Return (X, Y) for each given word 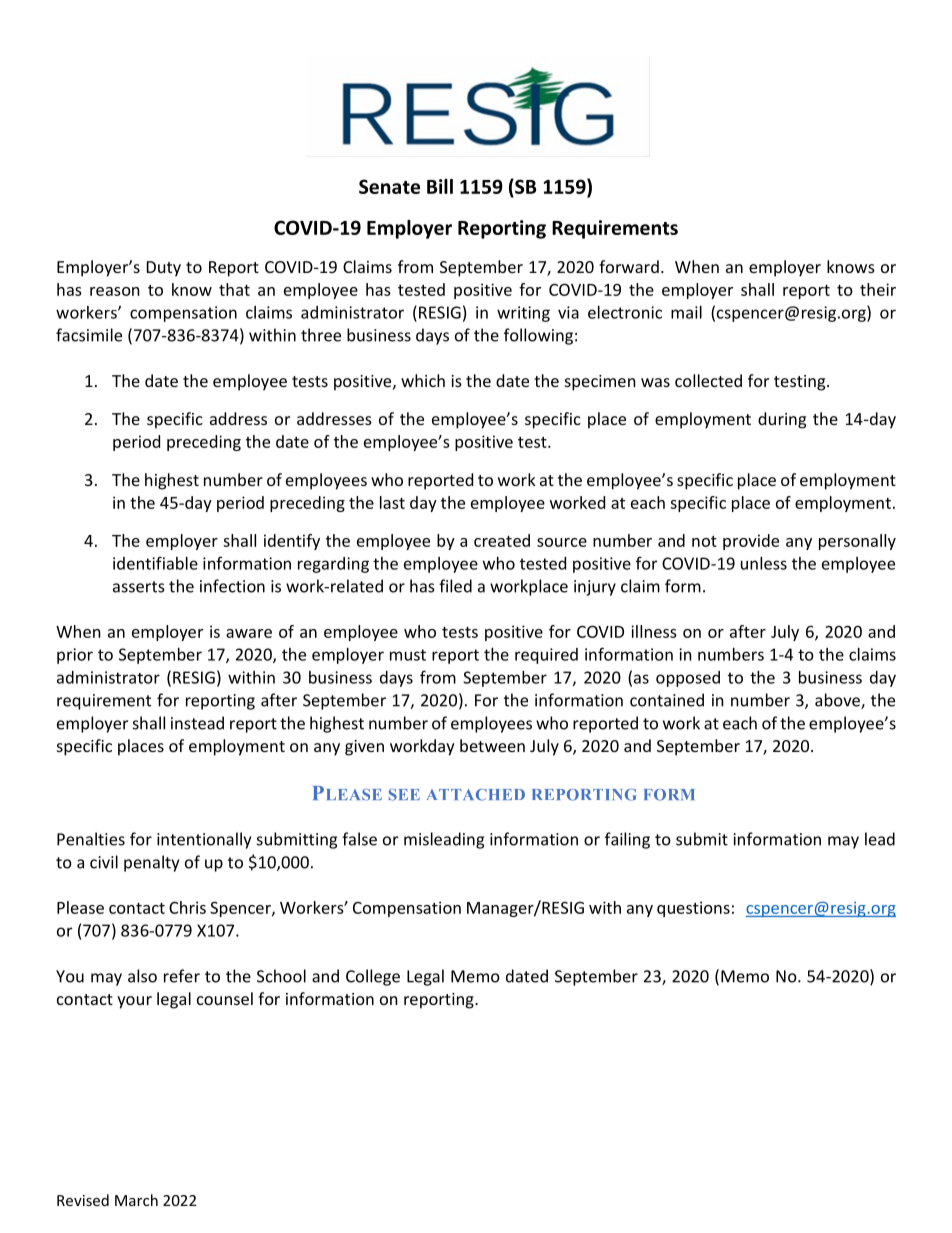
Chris (187, 907)
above (838, 701)
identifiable (155, 563)
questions (693, 909)
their (878, 289)
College (373, 977)
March (136, 1200)
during (782, 420)
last (392, 502)
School (281, 976)
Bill (440, 186)
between (492, 745)
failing (627, 840)
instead (197, 723)
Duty (164, 269)
